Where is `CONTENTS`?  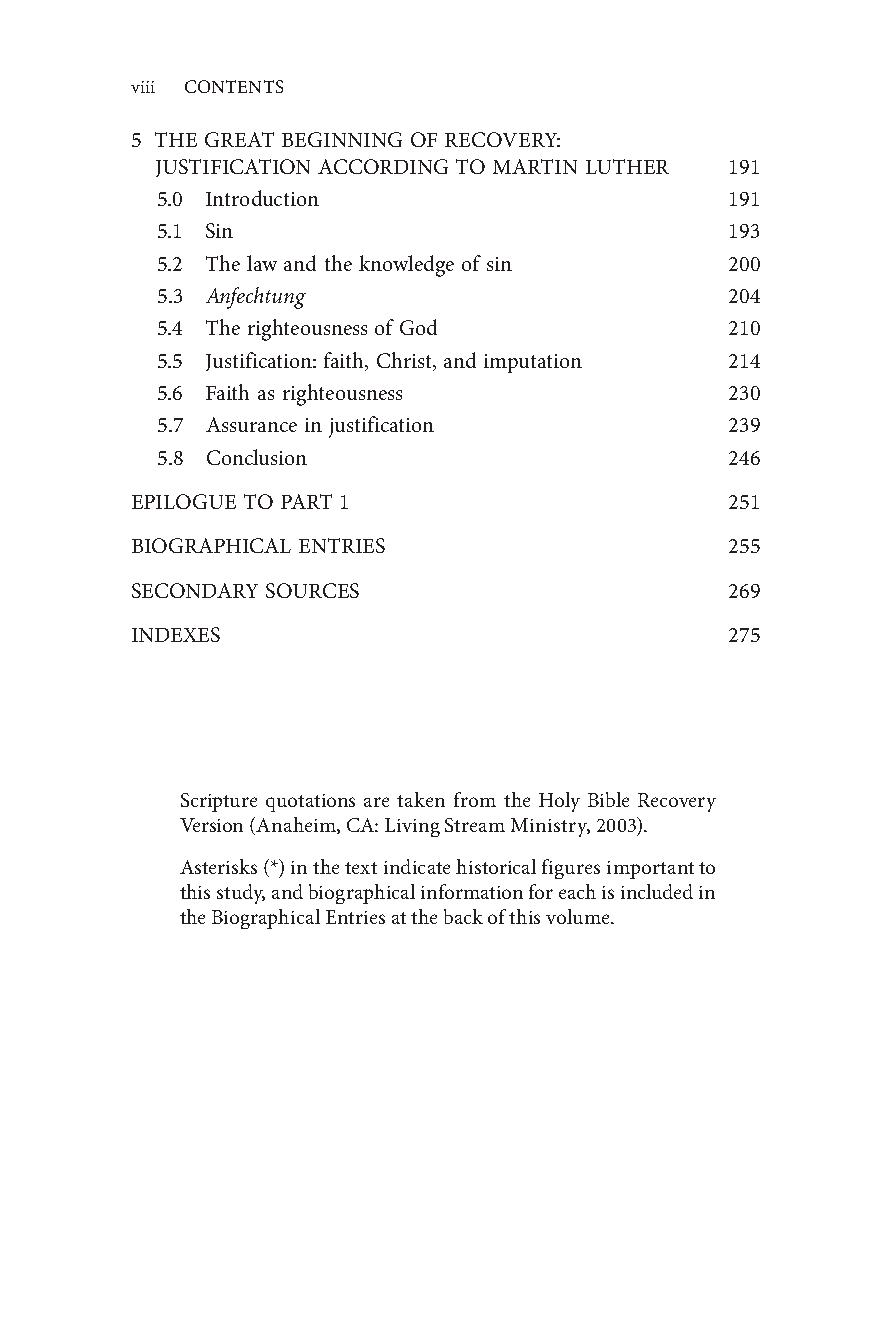
CONTENTS is located at coordinates (234, 86).
